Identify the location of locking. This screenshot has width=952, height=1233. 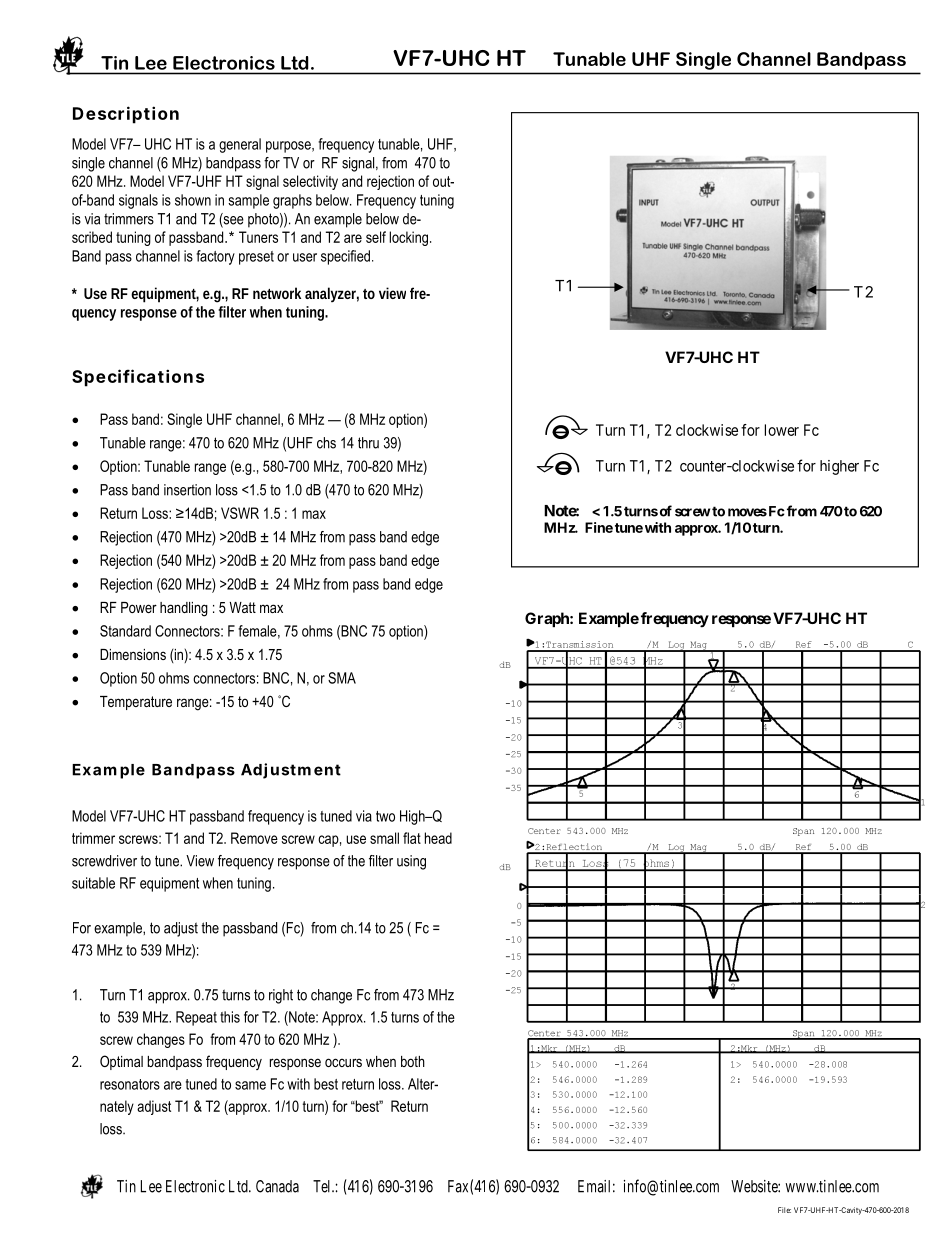
(408, 238).
